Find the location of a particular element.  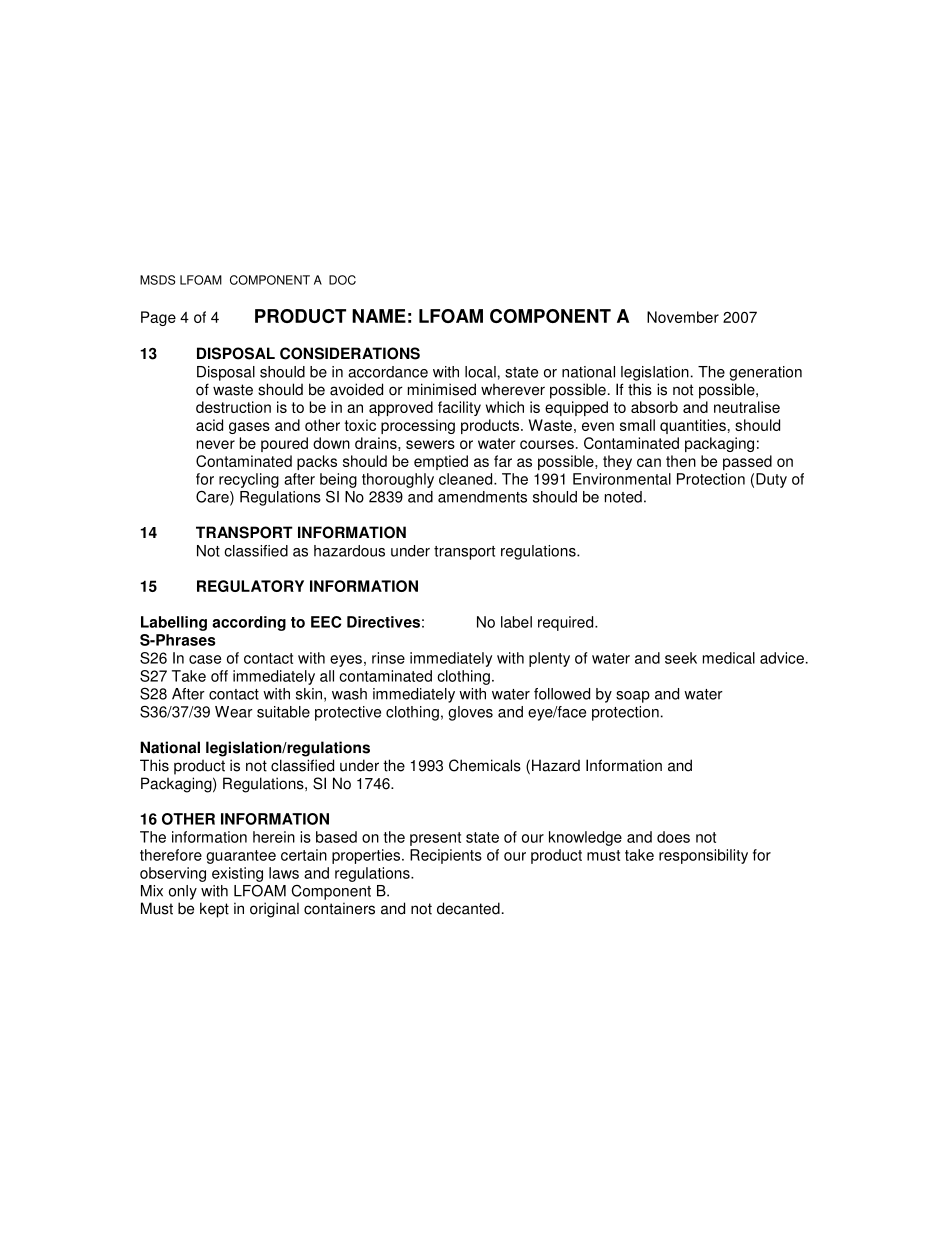

NAME is located at coordinates (379, 316).
